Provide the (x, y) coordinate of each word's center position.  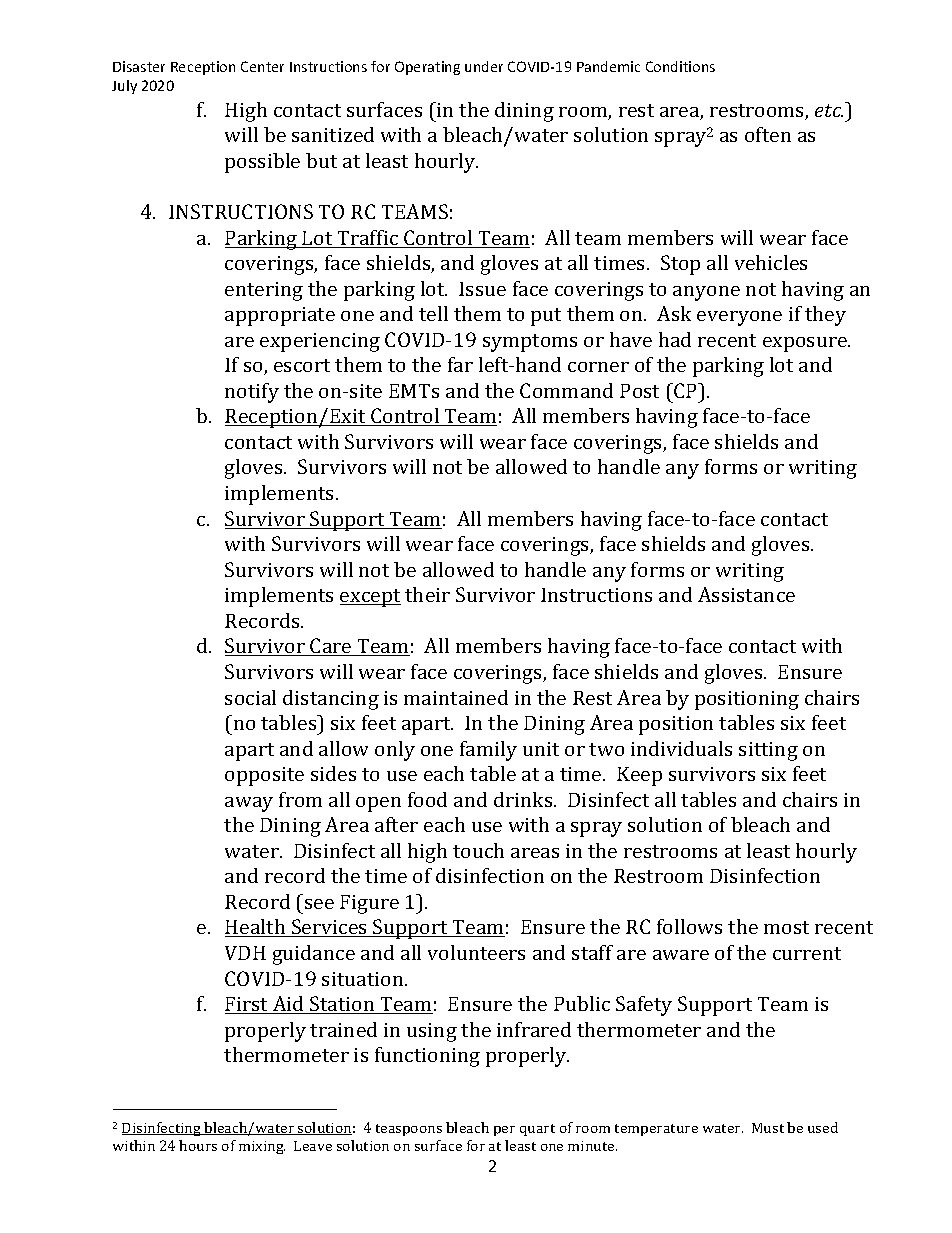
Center (262, 66)
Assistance (746, 594)
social (250, 697)
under (484, 66)
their (427, 594)
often (768, 134)
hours (198, 1145)
